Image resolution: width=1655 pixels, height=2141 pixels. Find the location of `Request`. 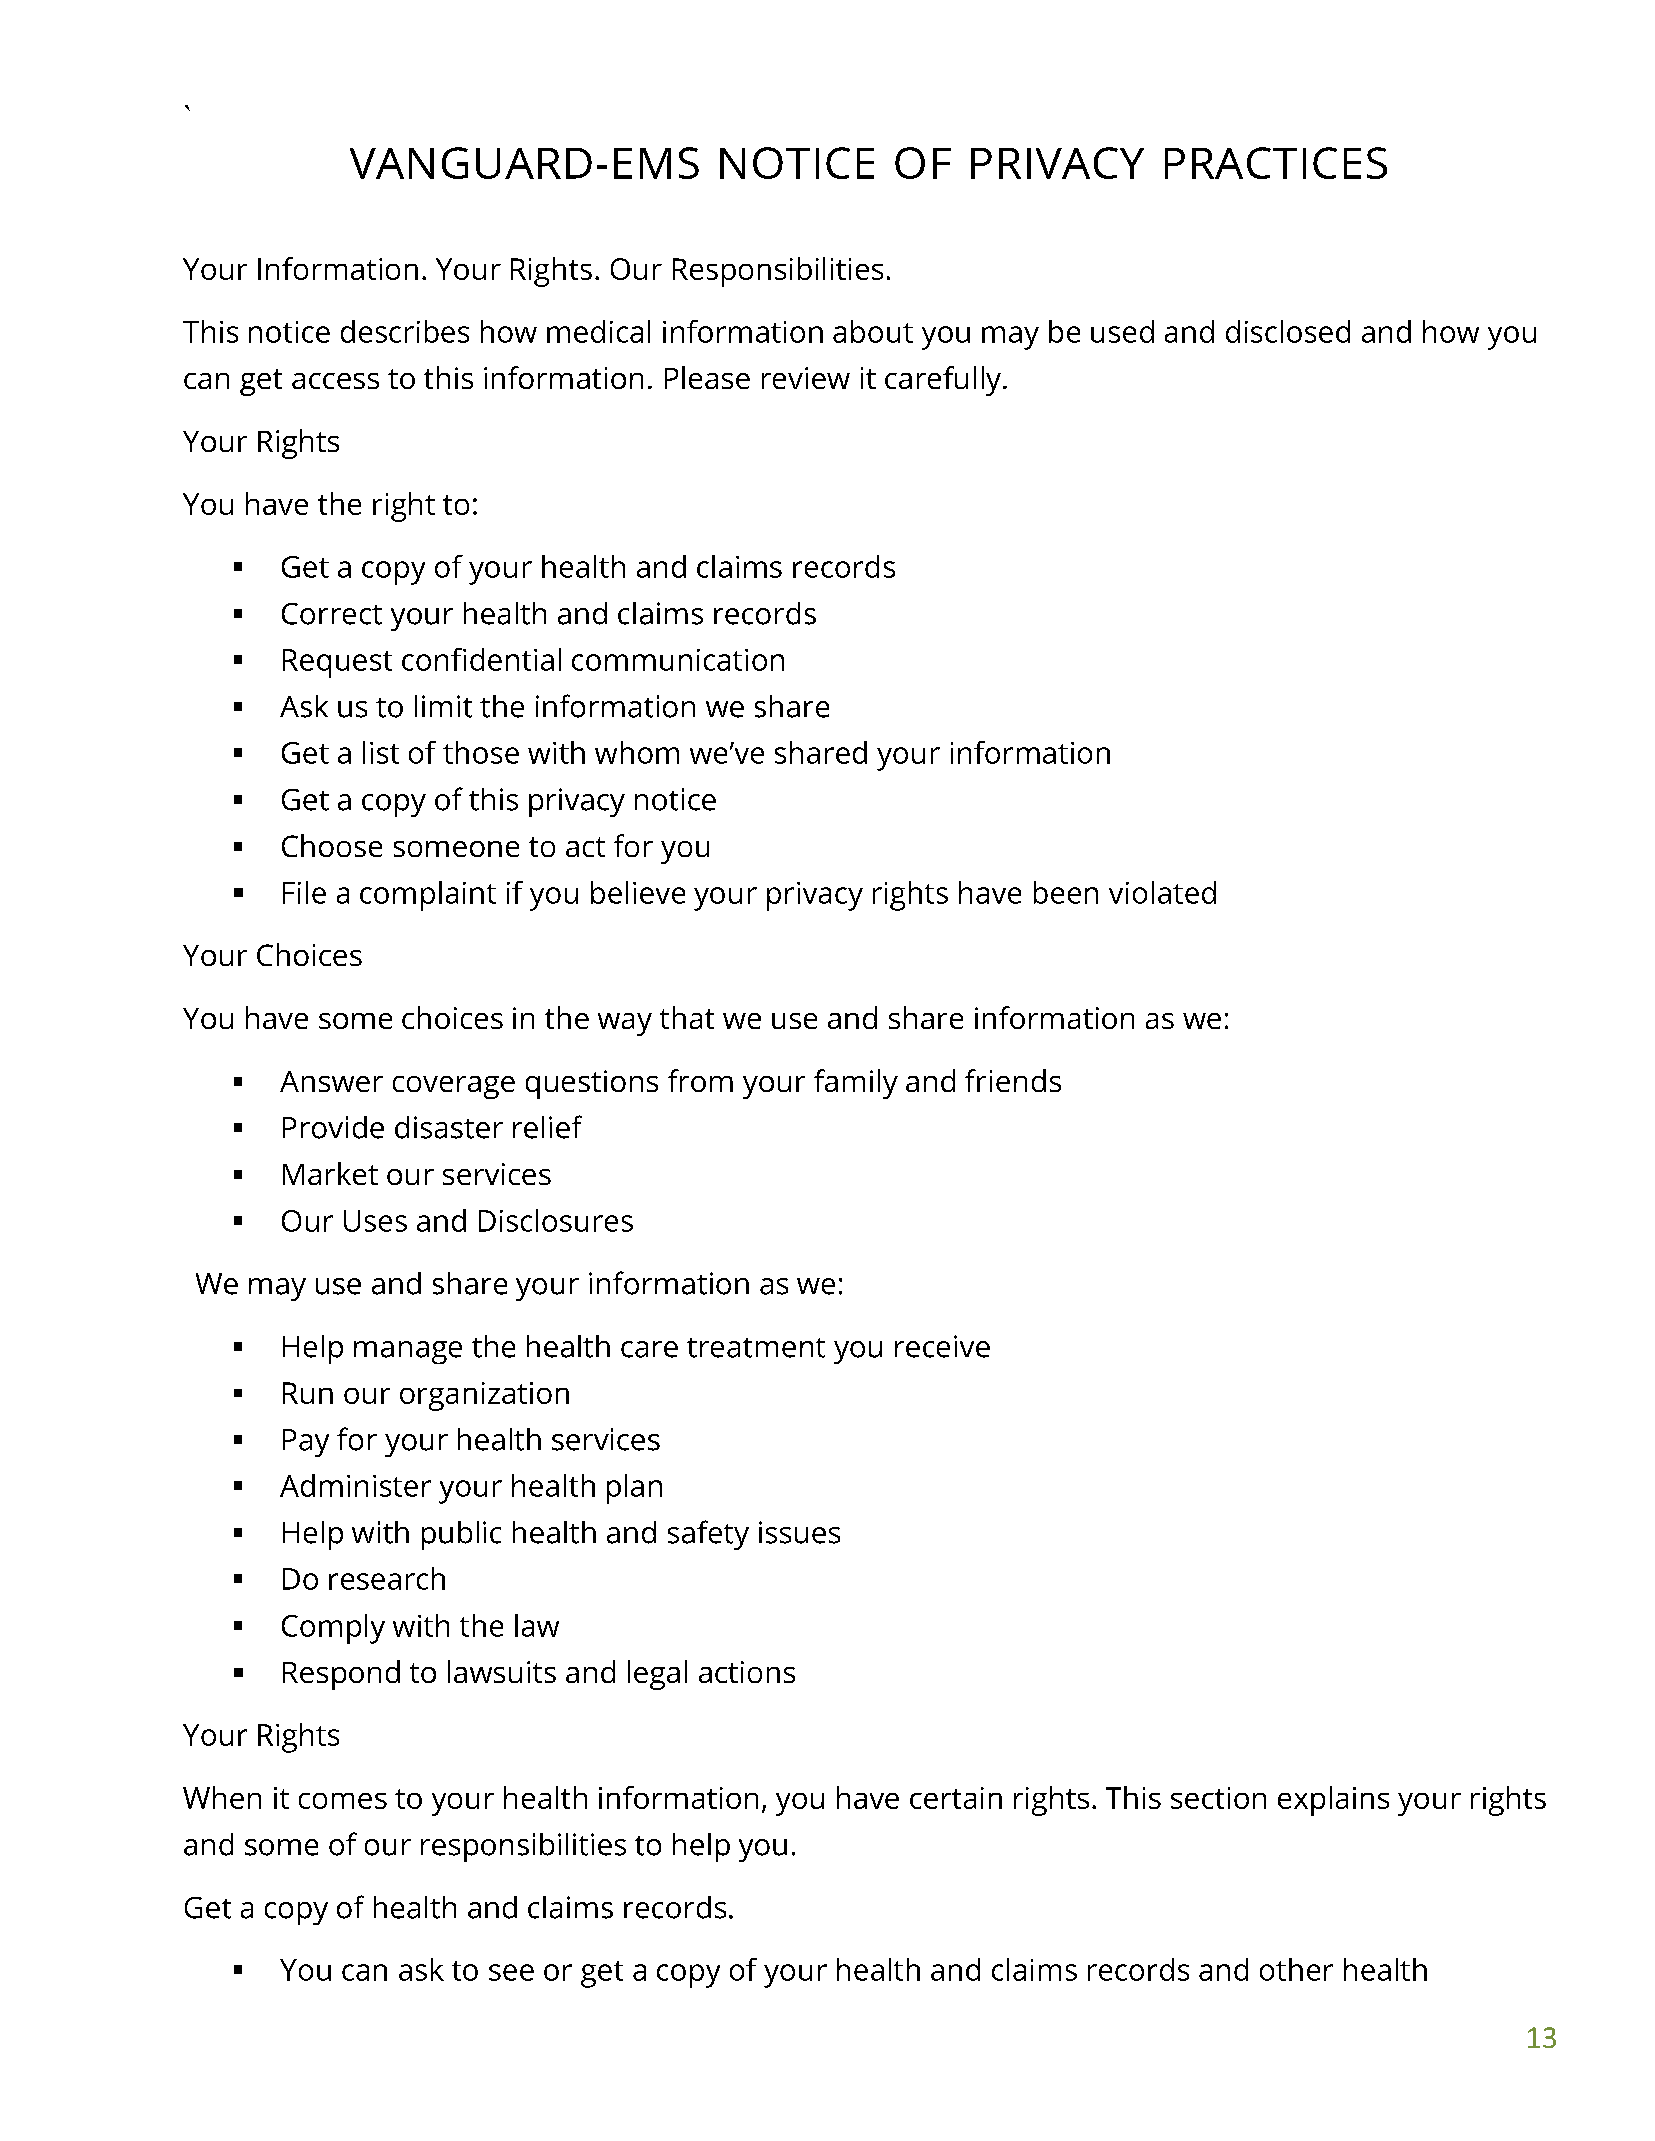

Request is located at coordinates (337, 663).
